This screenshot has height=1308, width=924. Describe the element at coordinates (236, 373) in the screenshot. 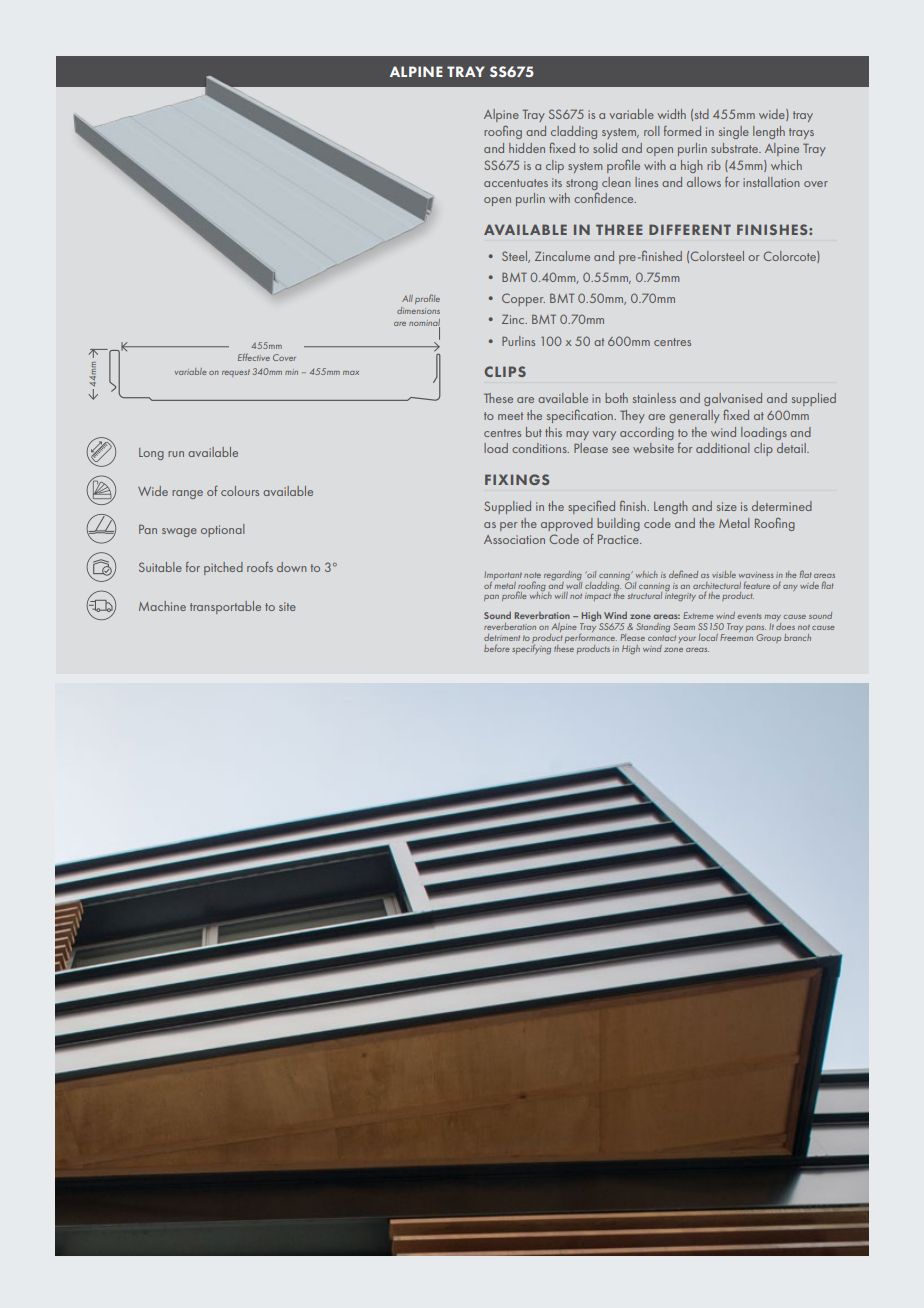

I see `request` at that location.
